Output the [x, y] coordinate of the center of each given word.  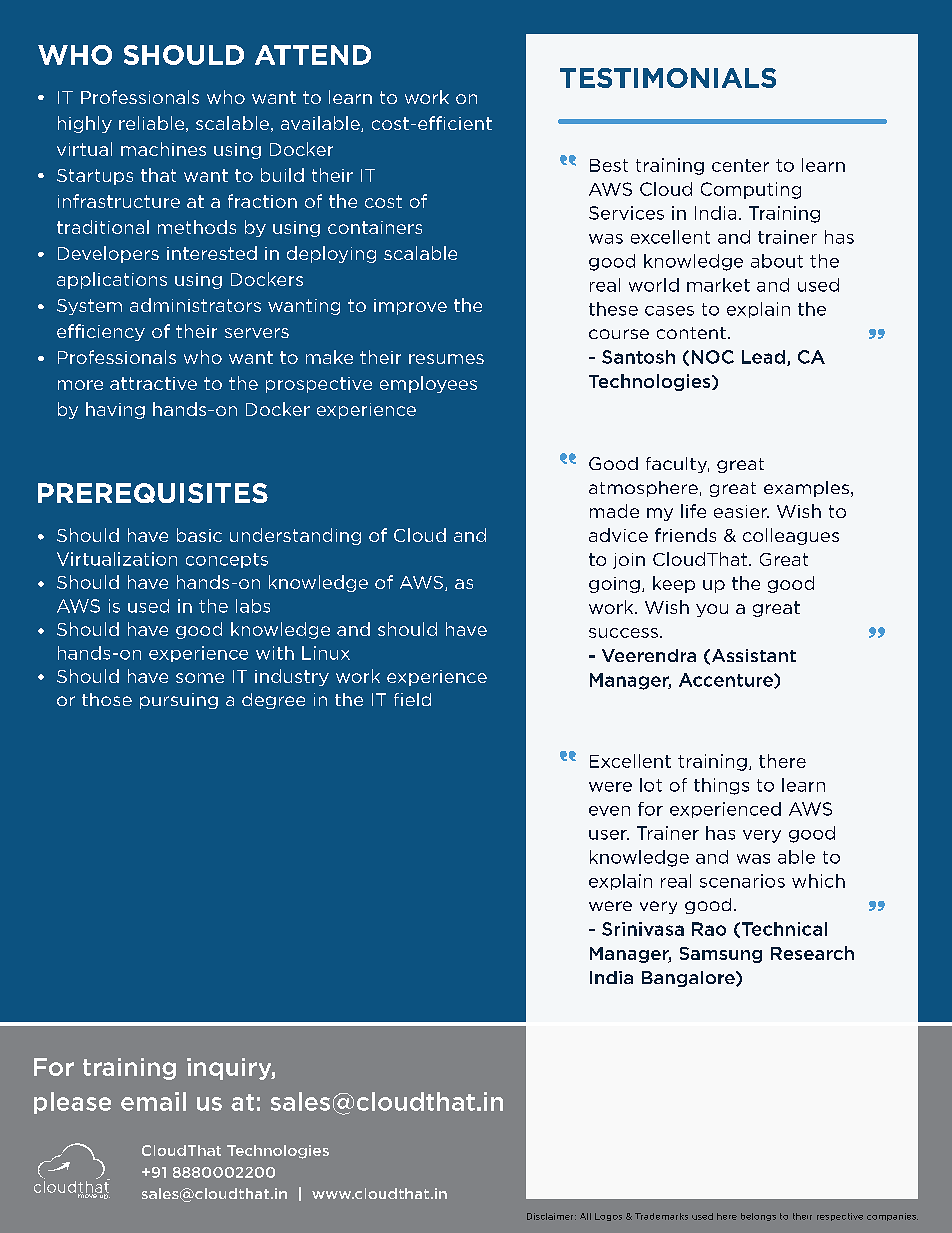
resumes [446, 359]
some [200, 678]
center [740, 165]
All [585, 1216]
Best [609, 165]
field [412, 699]
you [712, 610]
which [818, 881]
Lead [763, 357]
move [88, 1195]
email [153, 1101]
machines [163, 149]
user [609, 835]
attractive [153, 383]
